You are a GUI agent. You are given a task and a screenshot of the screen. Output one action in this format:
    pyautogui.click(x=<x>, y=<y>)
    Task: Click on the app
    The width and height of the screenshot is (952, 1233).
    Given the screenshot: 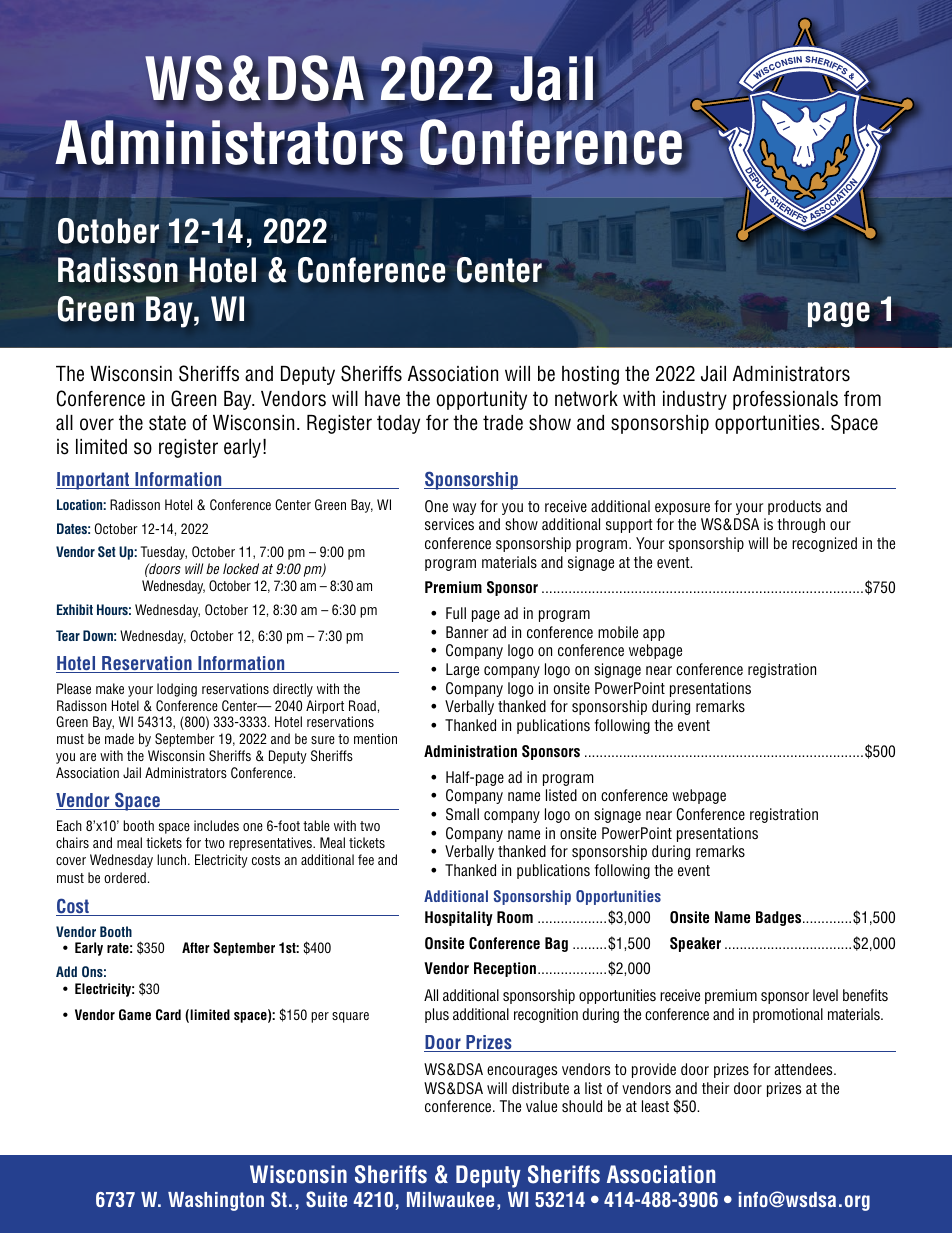 What is the action you would take?
    pyautogui.click(x=654, y=635)
